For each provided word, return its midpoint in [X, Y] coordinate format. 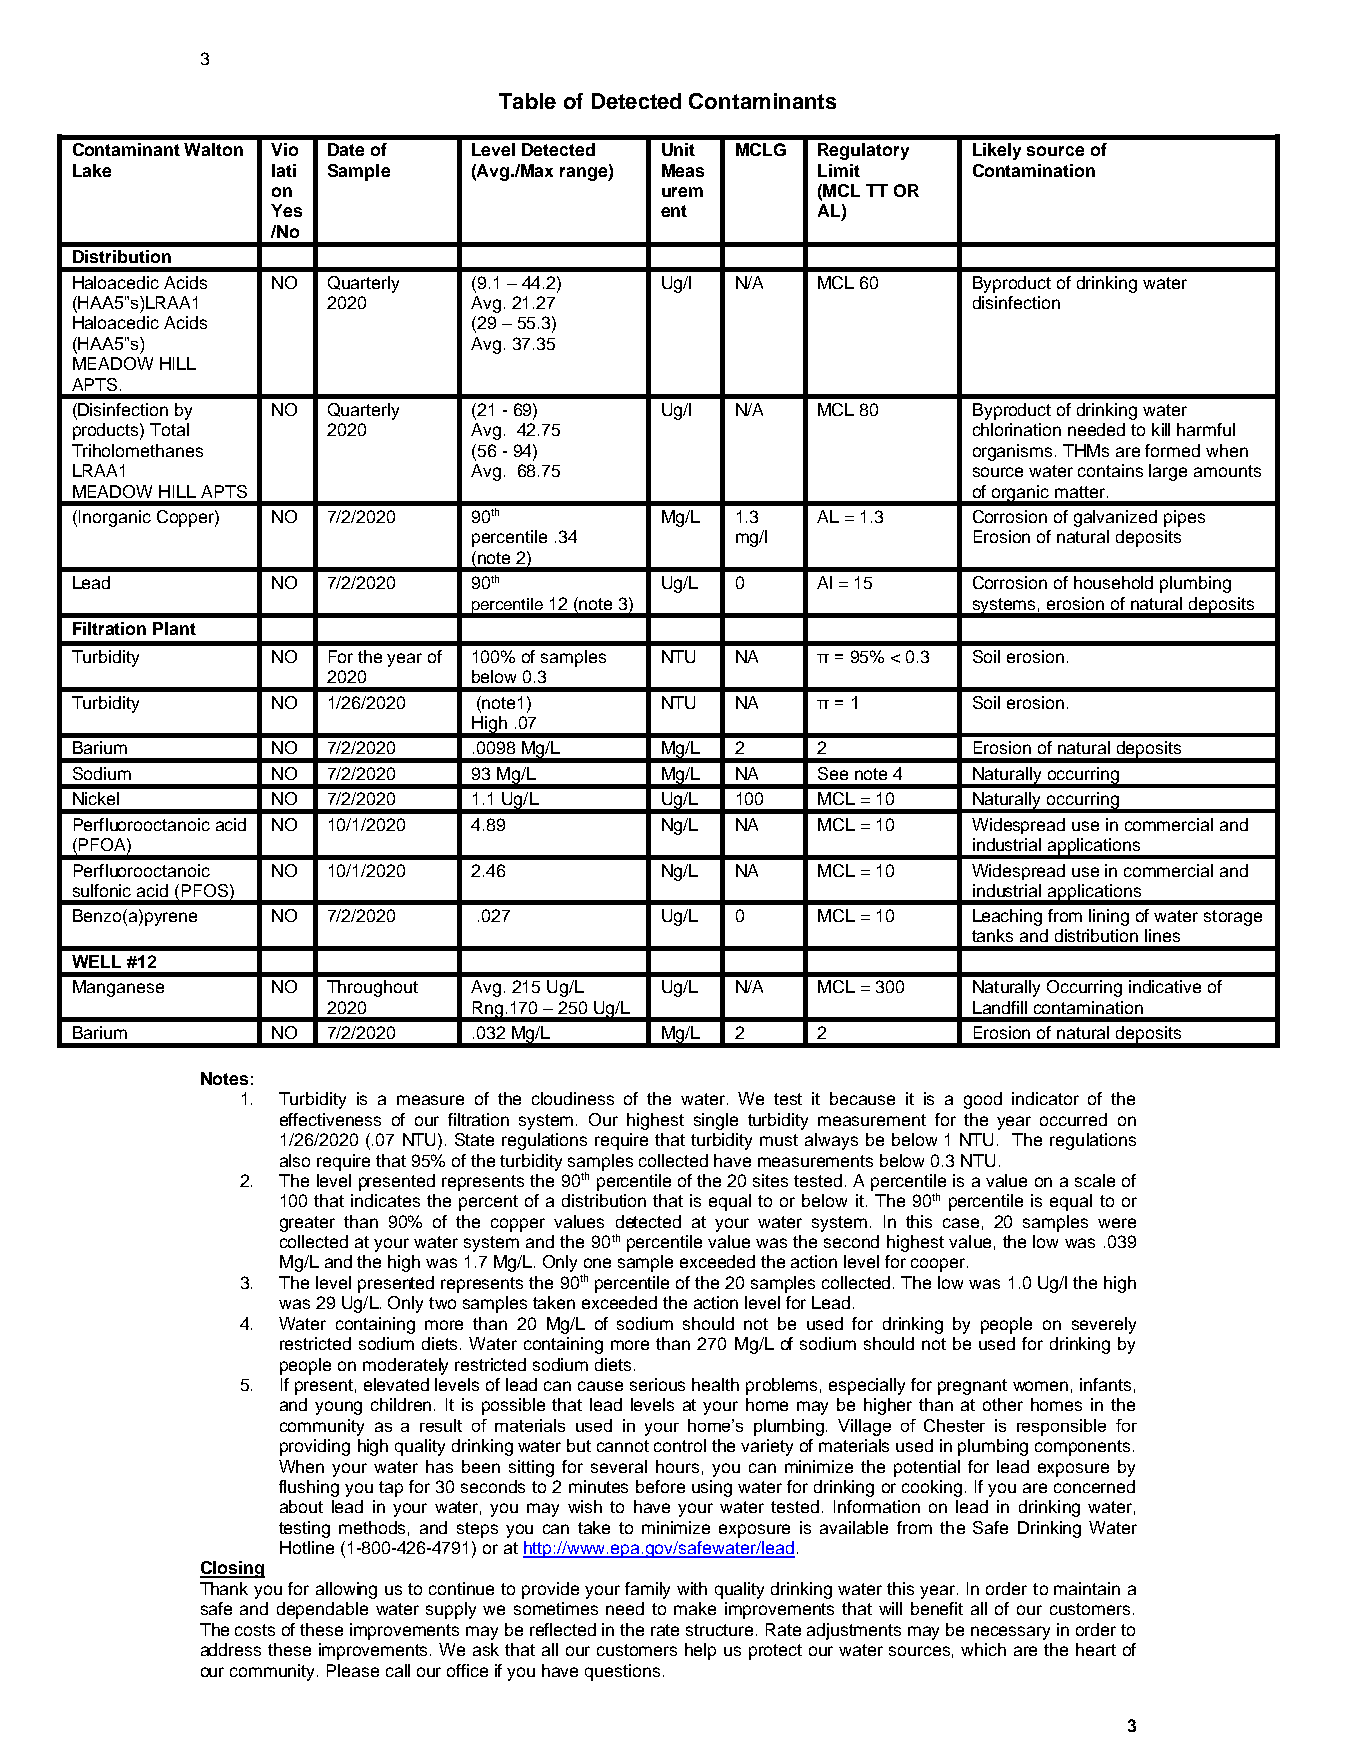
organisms [1014, 452]
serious [657, 1384]
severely [1104, 1325]
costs [255, 1630]
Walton [213, 149]
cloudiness [573, 1098]
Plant [174, 628]
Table [527, 101]
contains [1110, 470]
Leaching [1007, 917]
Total [169, 429]
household [1113, 582]
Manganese [118, 988]
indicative [1165, 986]
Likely [997, 151]
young [338, 1408]
